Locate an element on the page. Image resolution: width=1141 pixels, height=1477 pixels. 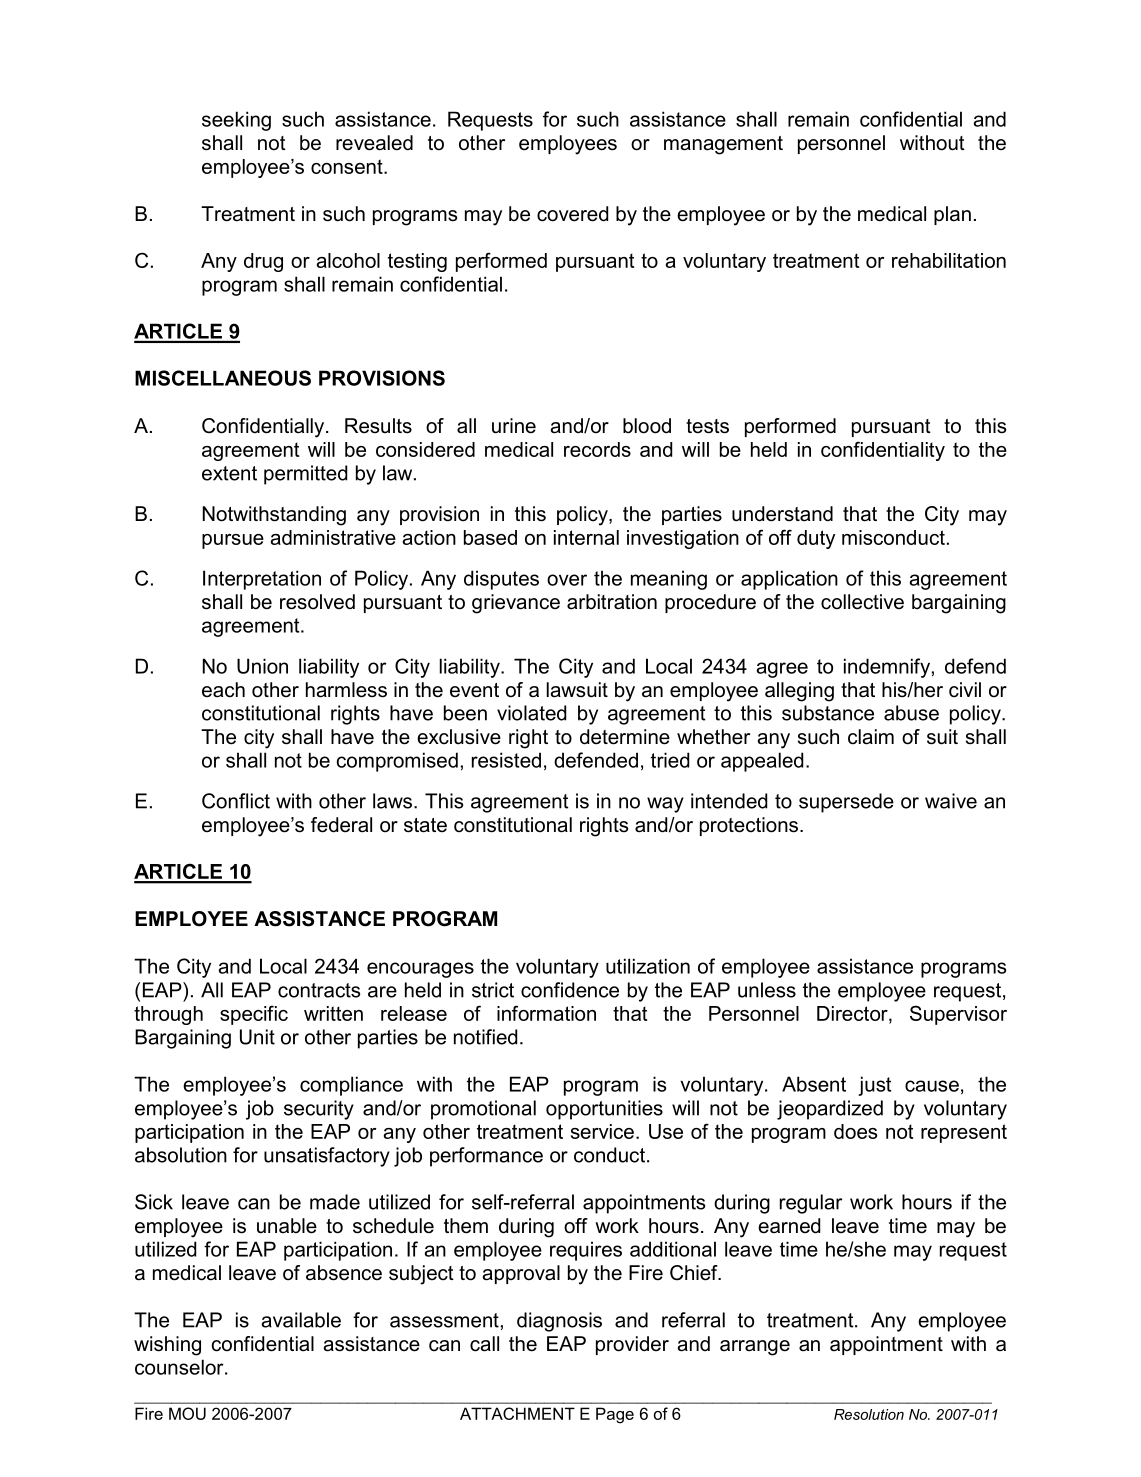
MISCELLANEOUS is located at coordinates (223, 378).
